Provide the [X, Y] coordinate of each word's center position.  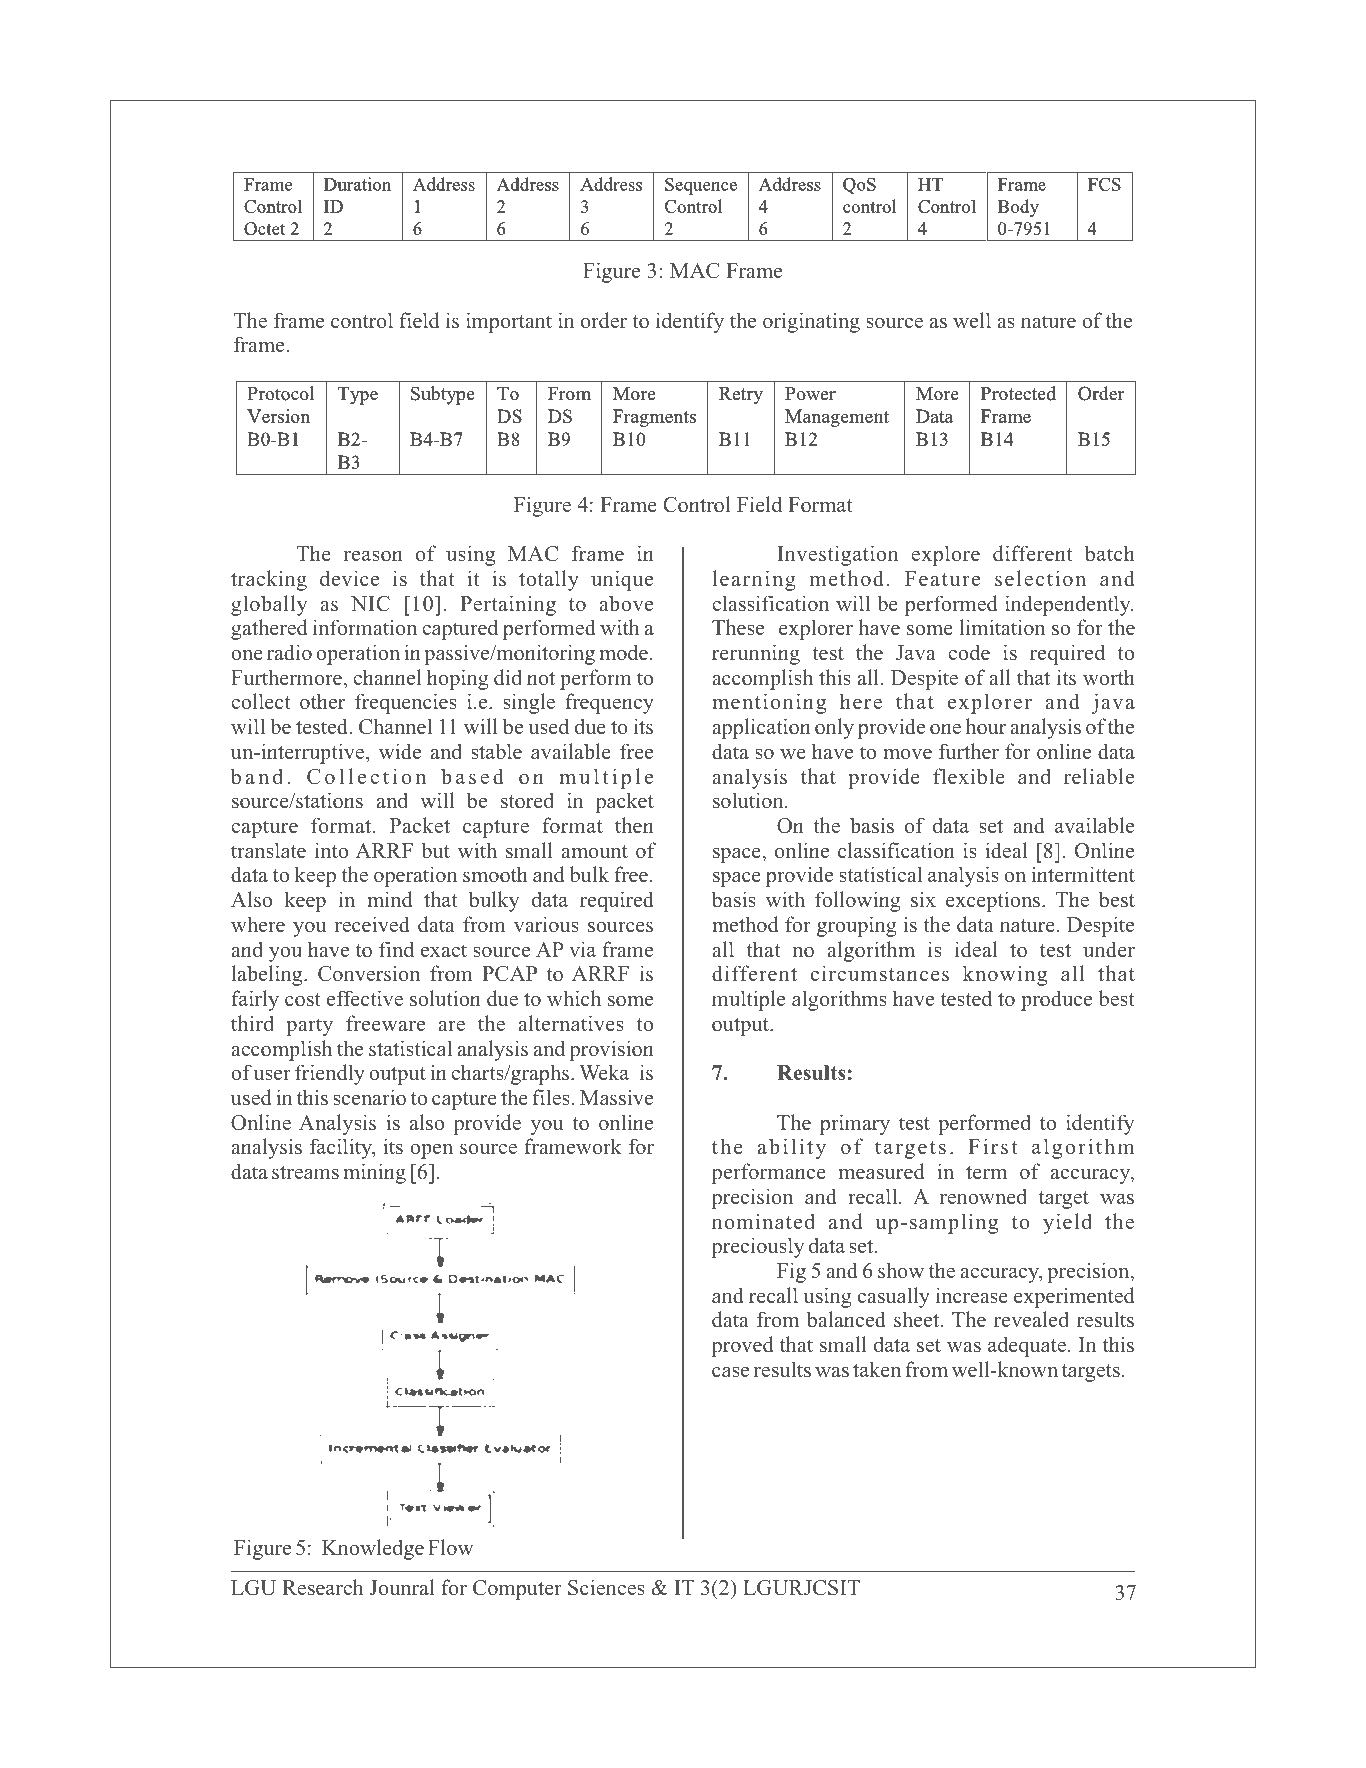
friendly [330, 1074]
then [634, 825]
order [604, 320]
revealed [1031, 1319]
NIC [370, 604]
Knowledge [373, 1549]
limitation [1002, 627]
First [993, 1146]
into [331, 850]
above [626, 603]
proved [742, 1346]
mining [374, 1173]
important [509, 322]
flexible [969, 776]
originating [811, 322]
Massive [616, 1097]
